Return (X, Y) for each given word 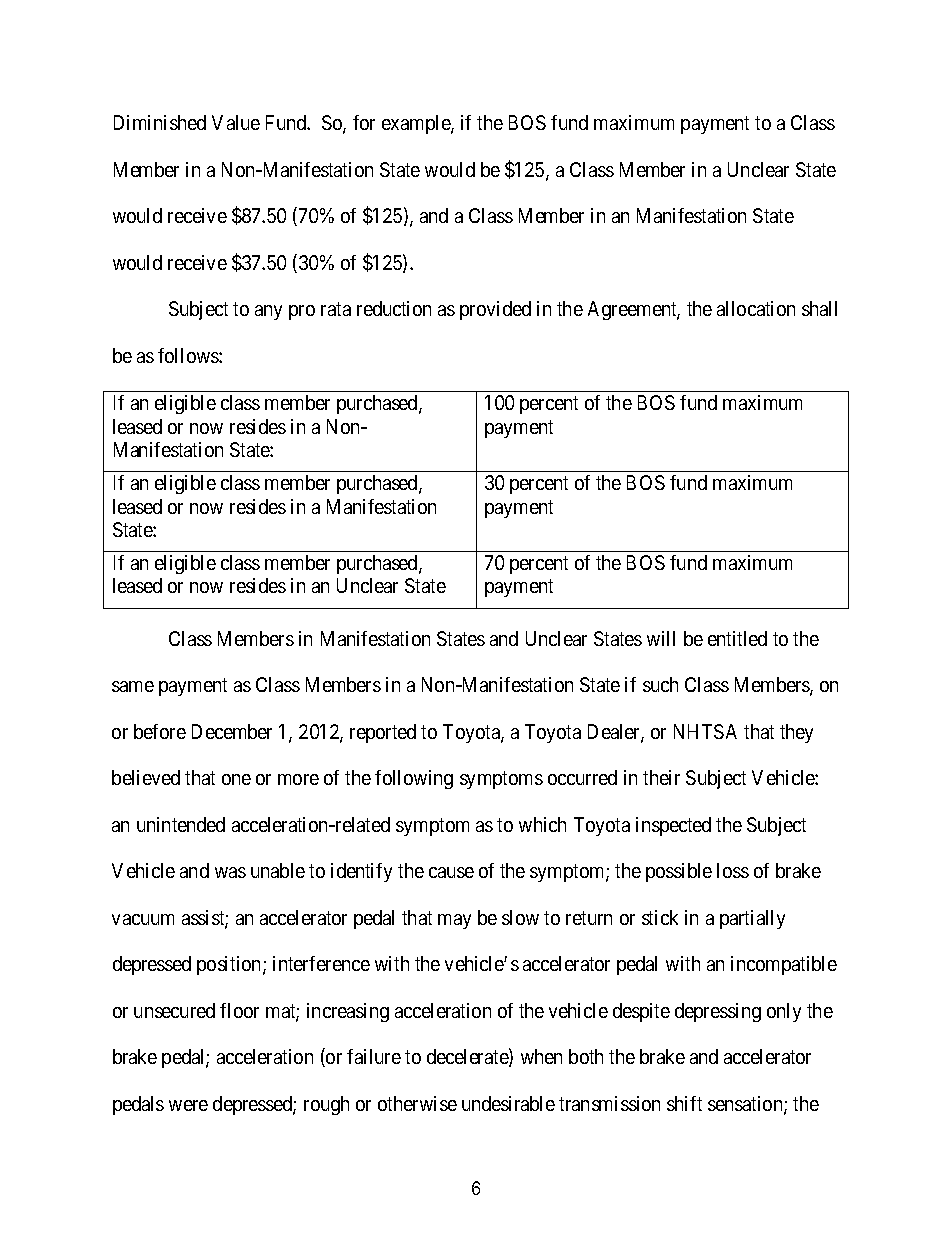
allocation (756, 308)
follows (189, 355)
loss (733, 870)
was (230, 872)
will (661, 638)
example (417, 124)
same (133, 686)
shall (819, 308)
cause (451, 872)
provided (495, 310)
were (188, 1105)
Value (236, 122)
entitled (737, 638)
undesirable (508, 1103)
